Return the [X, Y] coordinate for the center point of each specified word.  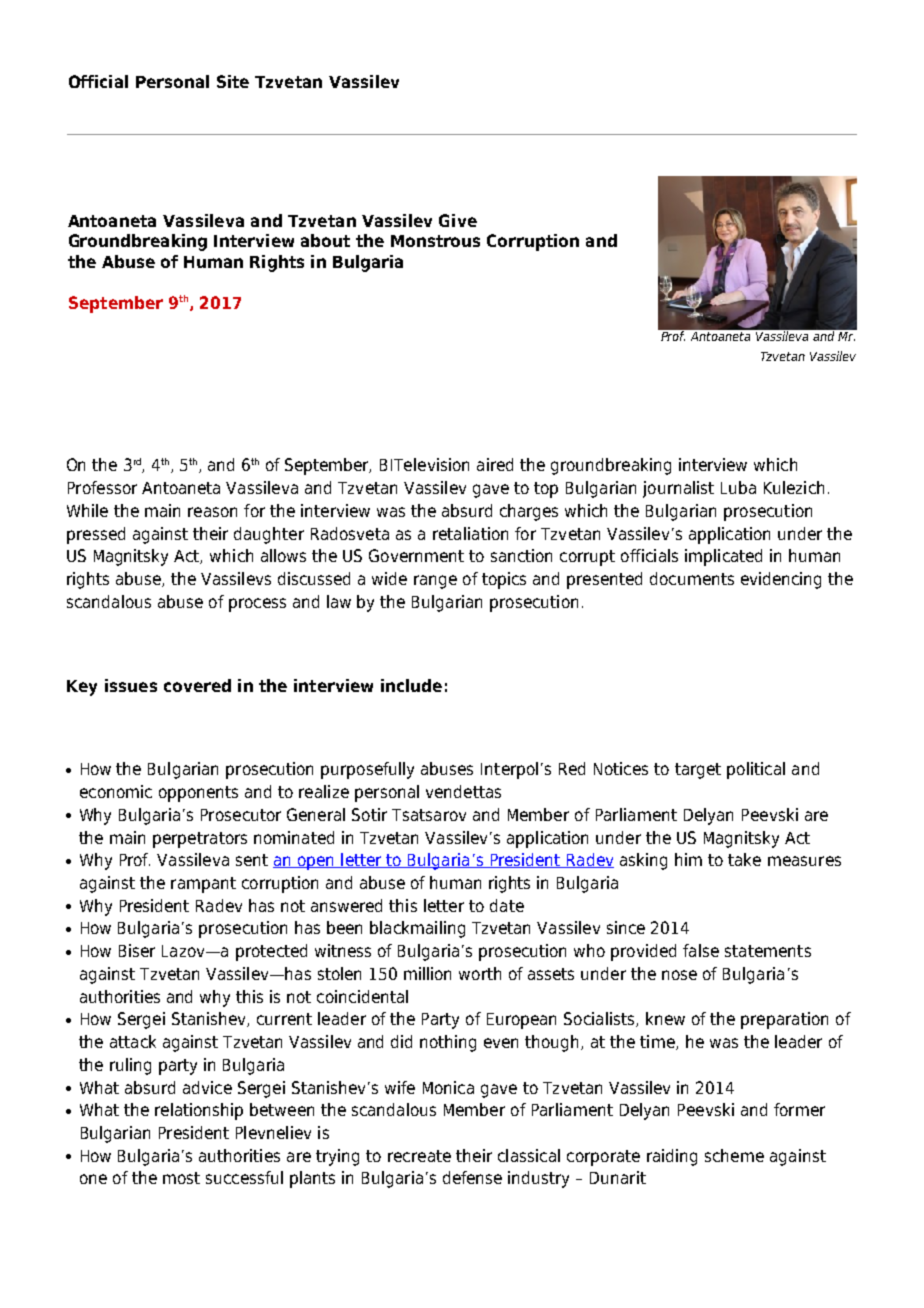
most [181, 1178]
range [435, 582]
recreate [419, 1156]
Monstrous [435, 241]
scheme [734, 1155]
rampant [203, 885]
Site [233, 81]
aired [495, 464]
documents [692, 578]
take [744, 859]
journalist [678, 489]
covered [197, 685]
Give [458, 220]
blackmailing [417, 929]
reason [212, 512]
